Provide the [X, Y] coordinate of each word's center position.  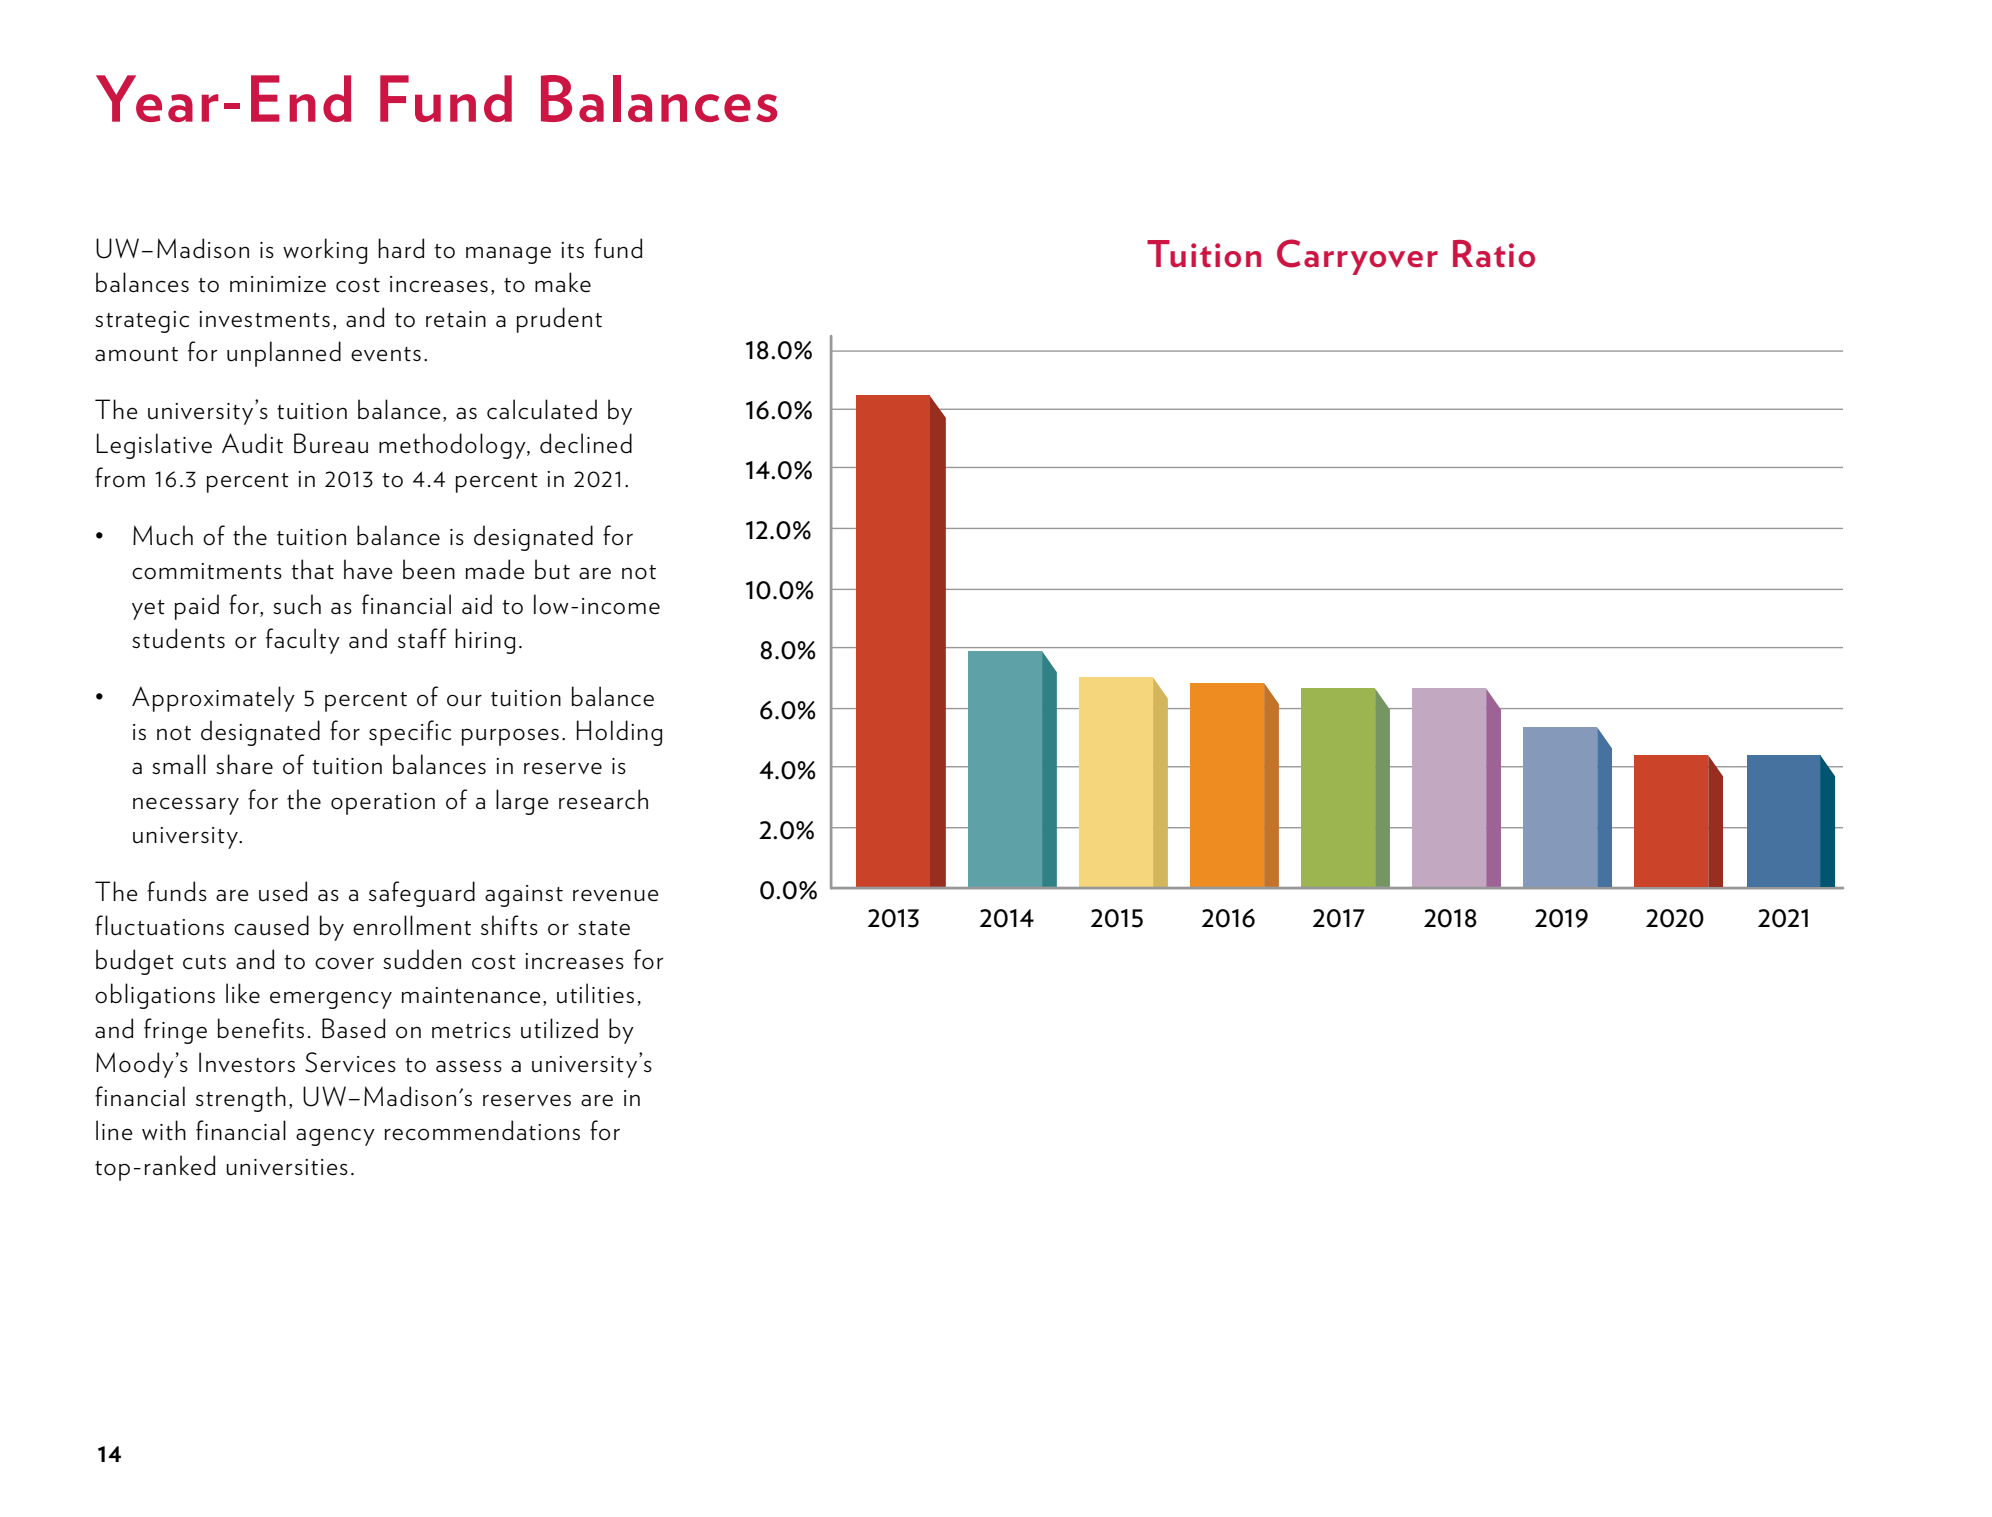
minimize [278, 284]
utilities [595, 993]
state [604, 928]
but [552, 569]
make [563, 282]
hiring [485, 641]
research [603, 799]
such [297, 604]
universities [287, 1167]
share [244, 764]
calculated [542, 409]
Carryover [1357, 257]
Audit [252, 443]
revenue [616, 895]
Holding [619, 733]
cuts [204, 962]
